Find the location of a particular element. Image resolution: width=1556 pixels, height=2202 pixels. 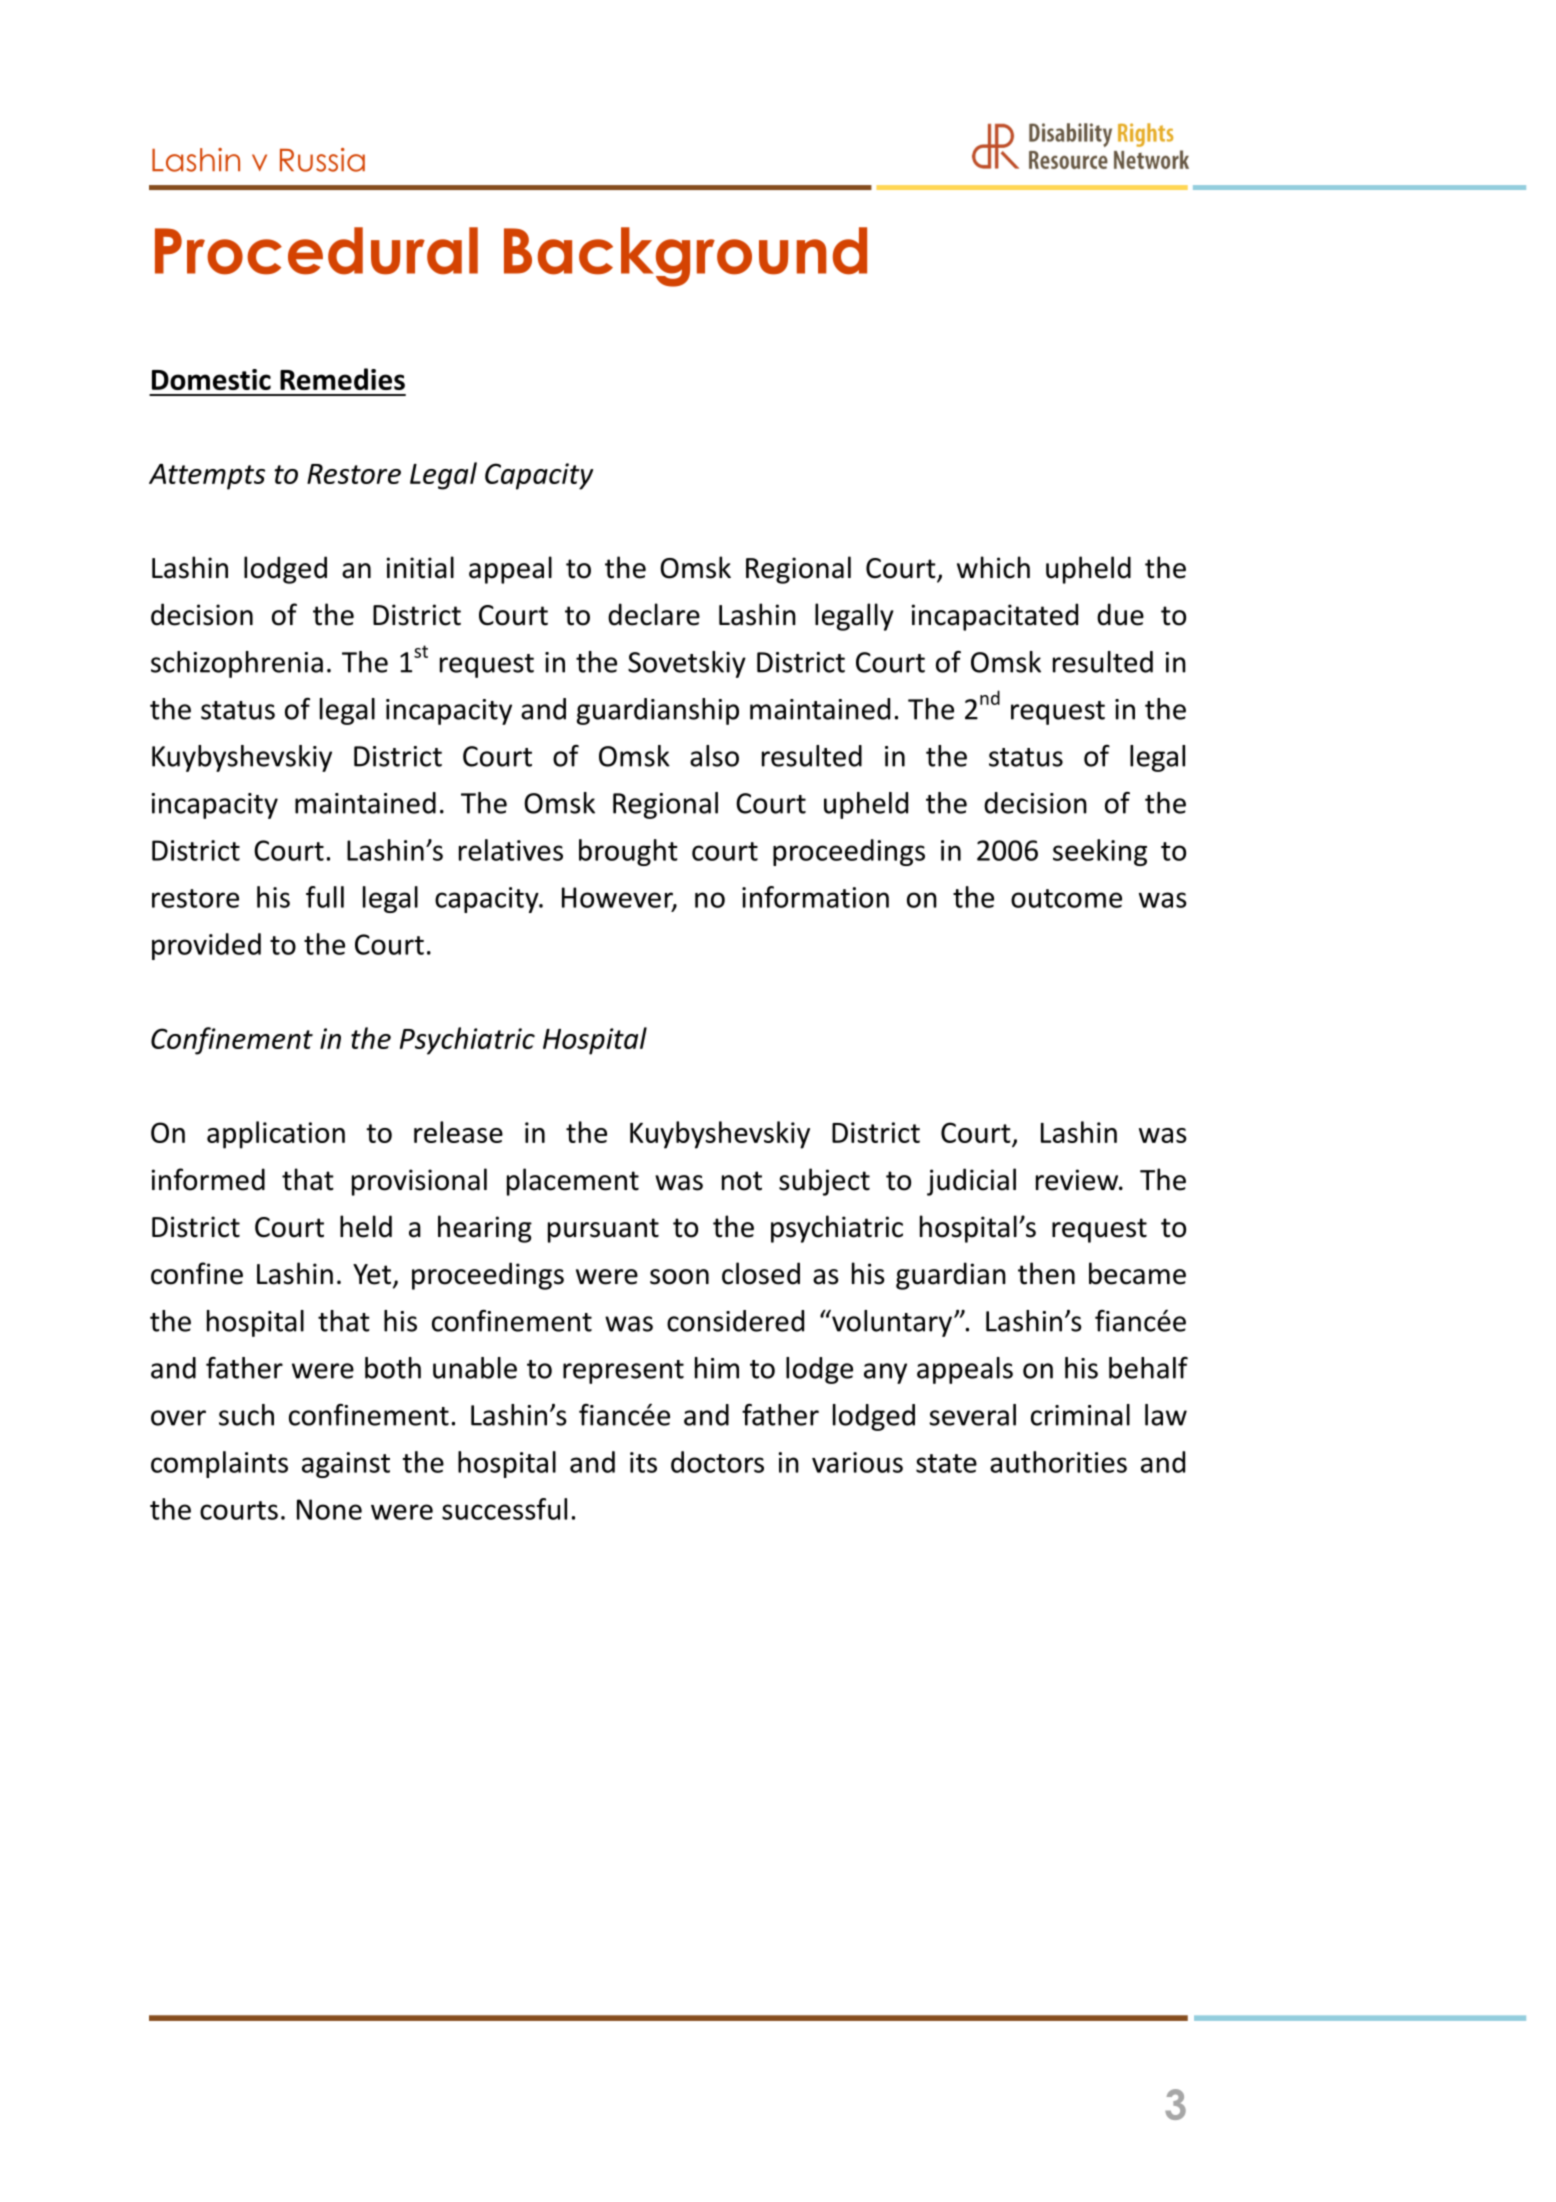

against is located at coordinates (346, 1465).
